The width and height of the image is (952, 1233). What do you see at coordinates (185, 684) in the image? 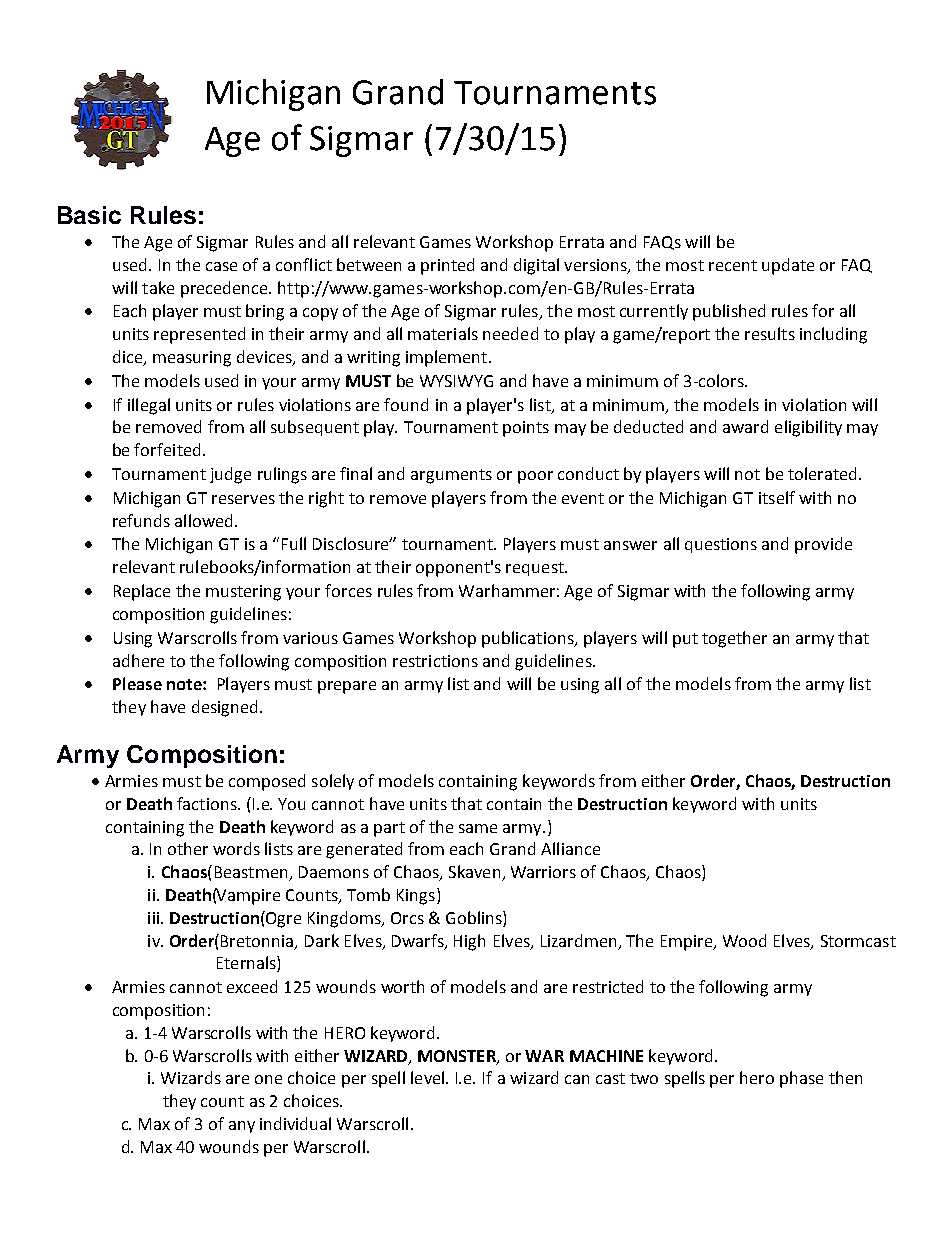
I see `note` at bounding box center [185, 684].
